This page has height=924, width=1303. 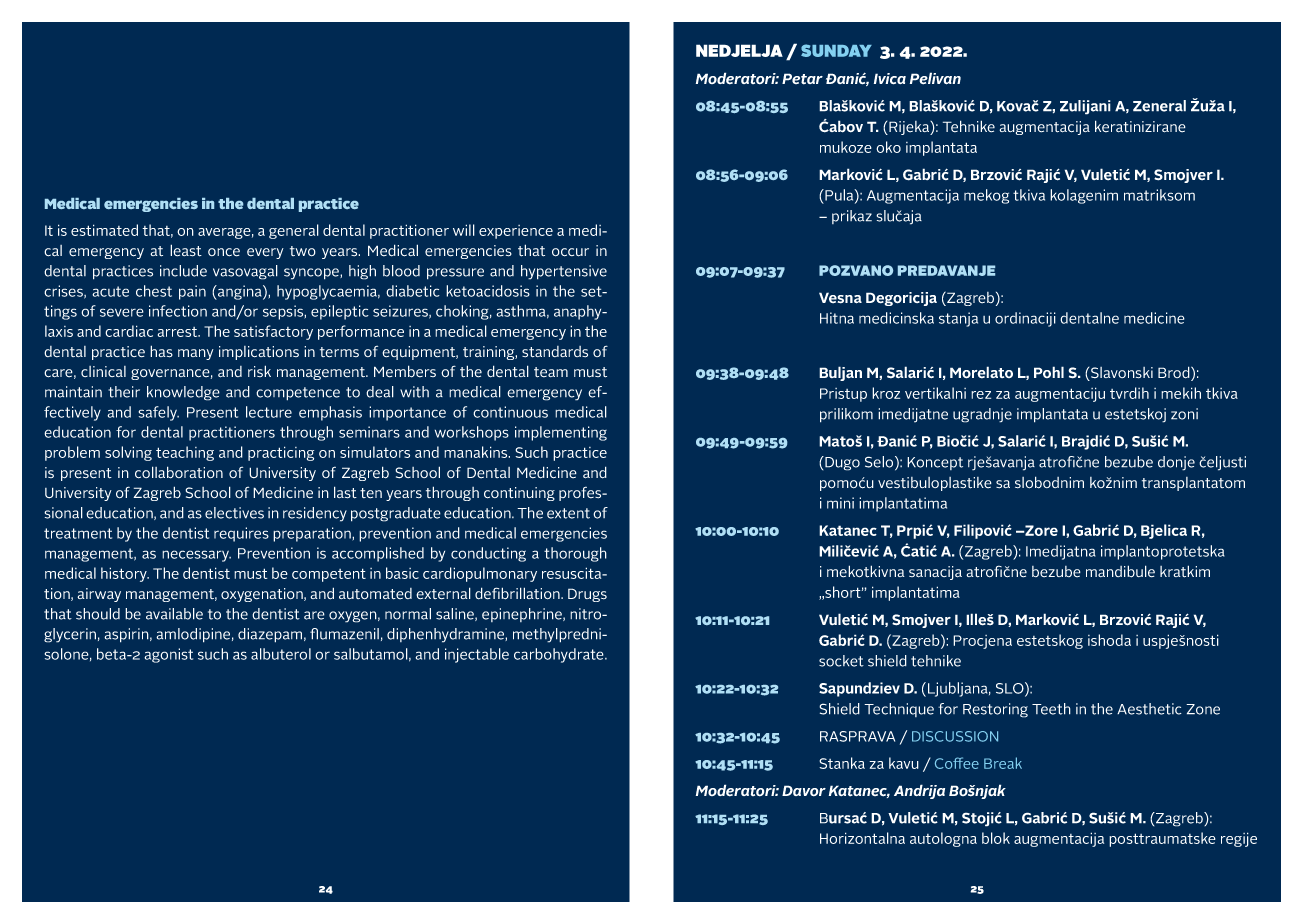 I want to click on oko, so click(x=888, y=147).
